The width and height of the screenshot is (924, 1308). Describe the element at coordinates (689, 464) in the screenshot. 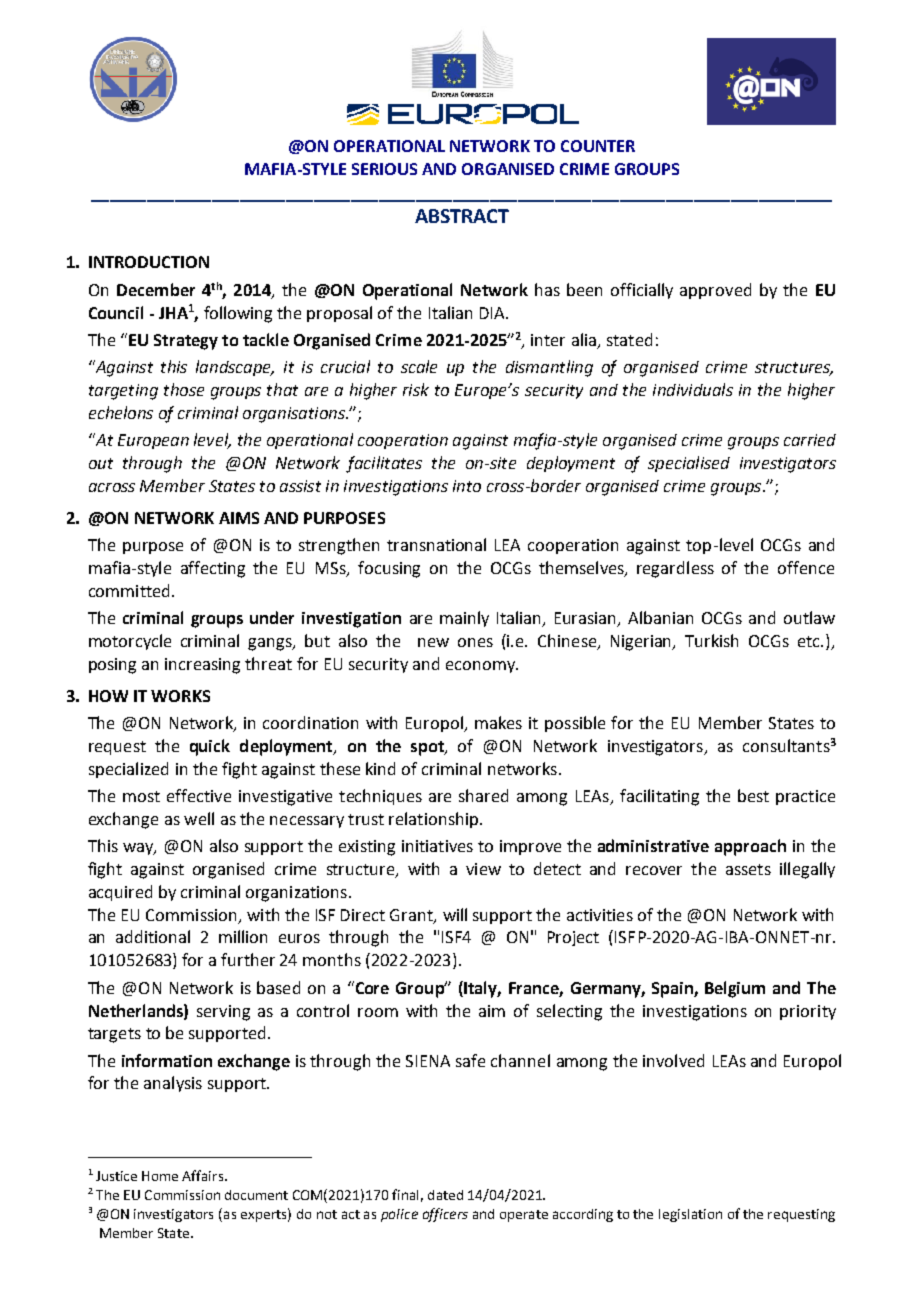

I see `specialised` at that location.
